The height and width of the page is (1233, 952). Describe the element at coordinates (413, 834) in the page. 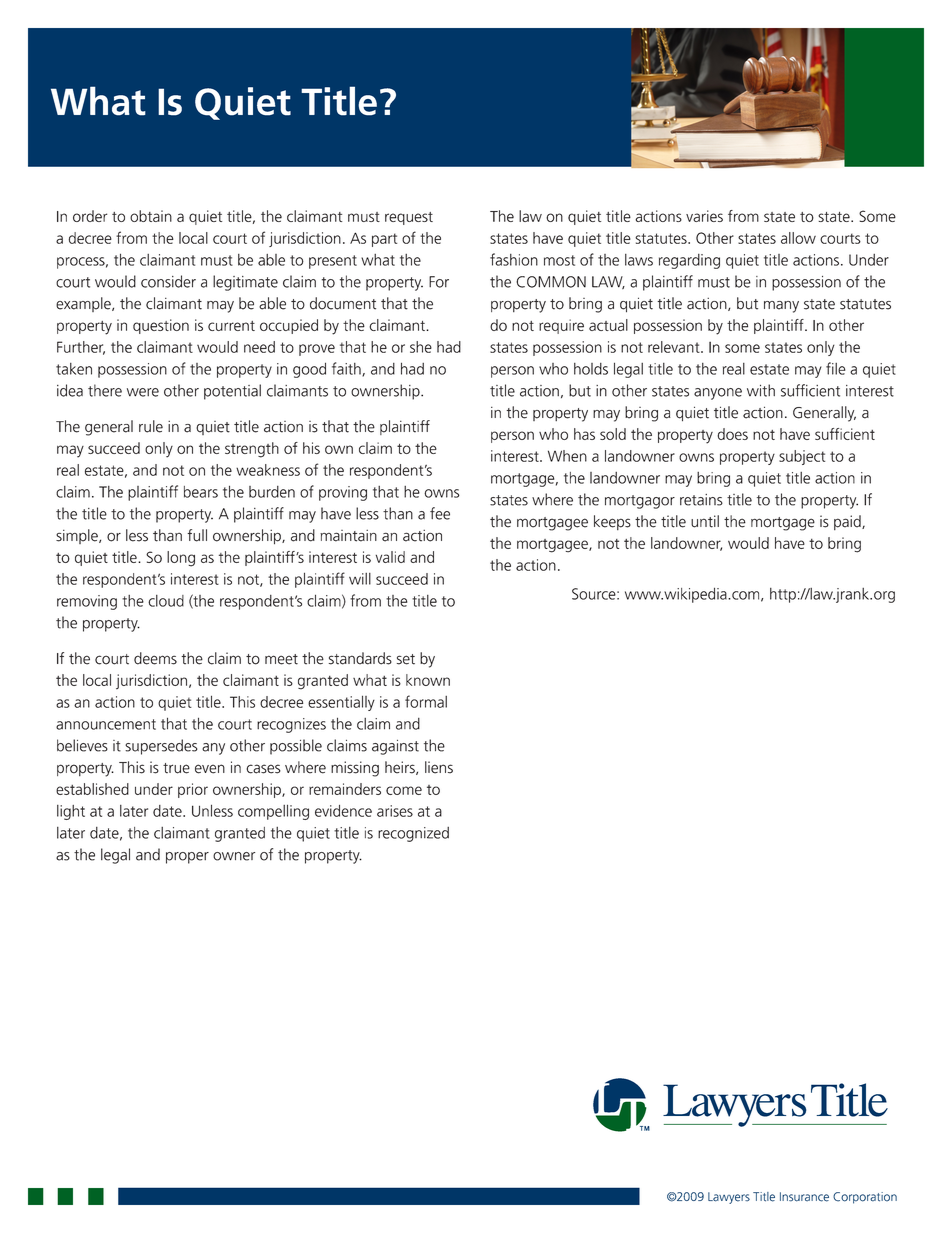

I see `recognized` at that location.
